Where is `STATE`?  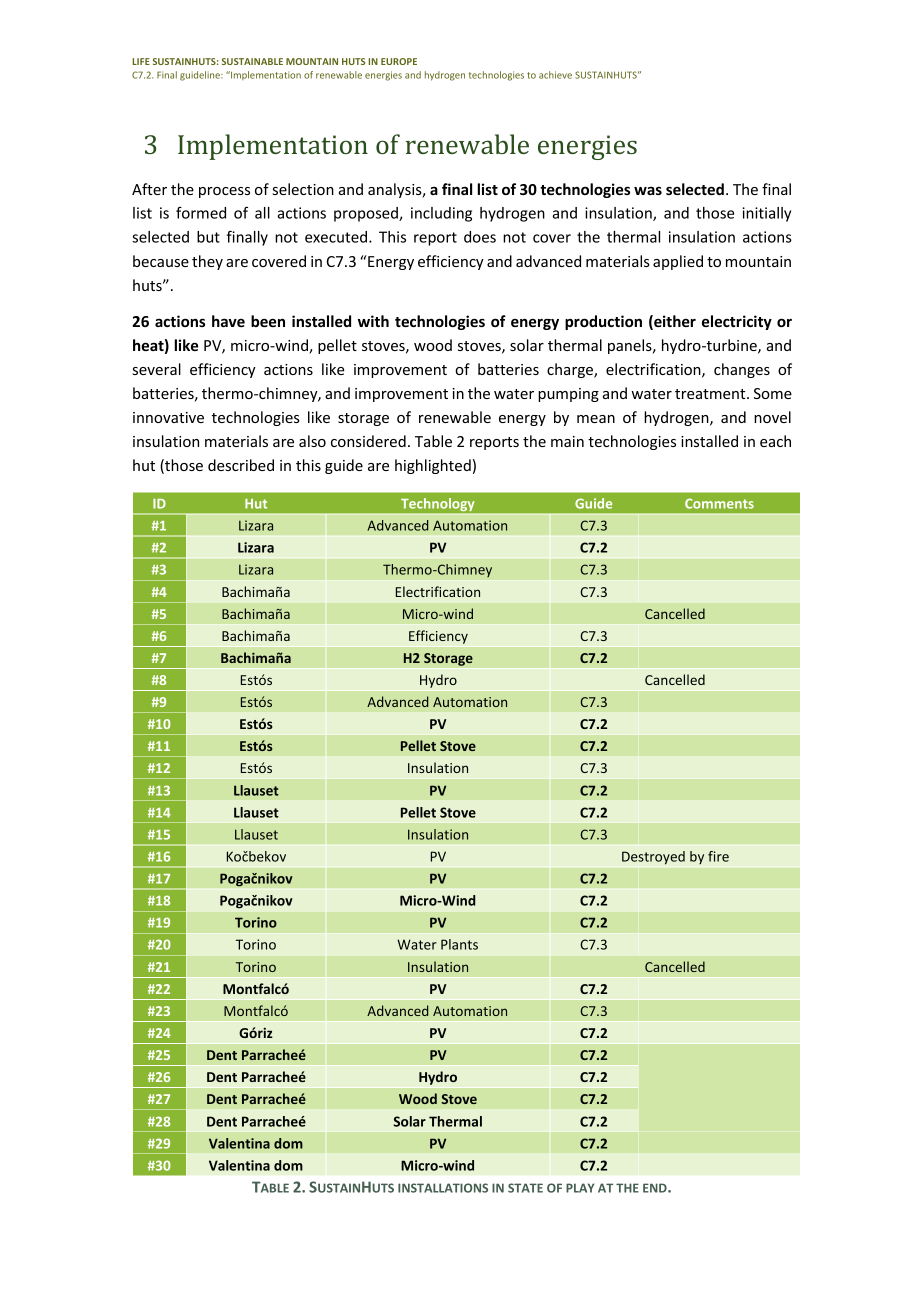 STATE is located at coordinates (525, 1188).
